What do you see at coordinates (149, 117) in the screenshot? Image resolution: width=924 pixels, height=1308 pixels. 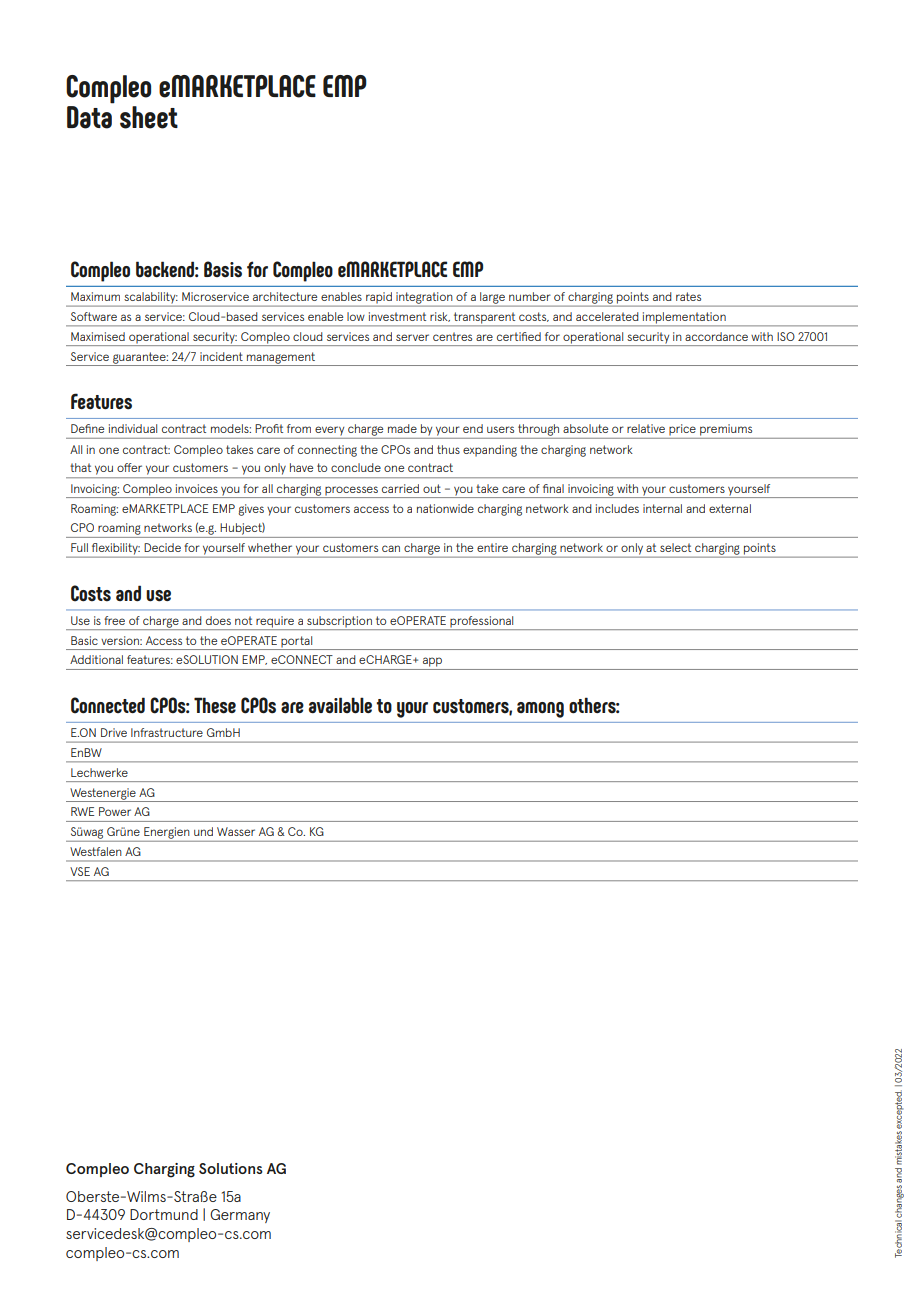 I see `sheet` at bounding box center [149, 117].
